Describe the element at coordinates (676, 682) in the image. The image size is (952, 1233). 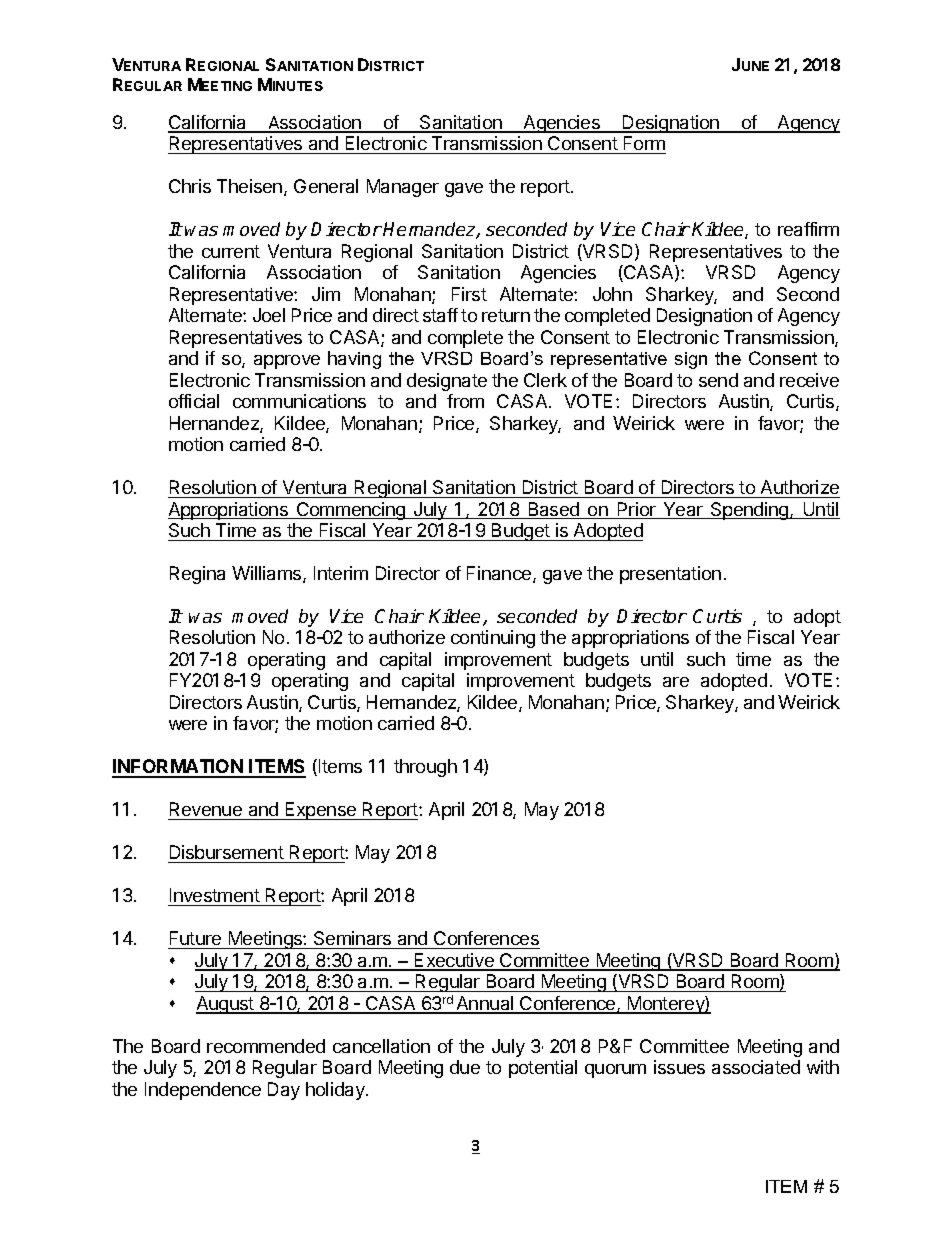
I see `are` at that location.
